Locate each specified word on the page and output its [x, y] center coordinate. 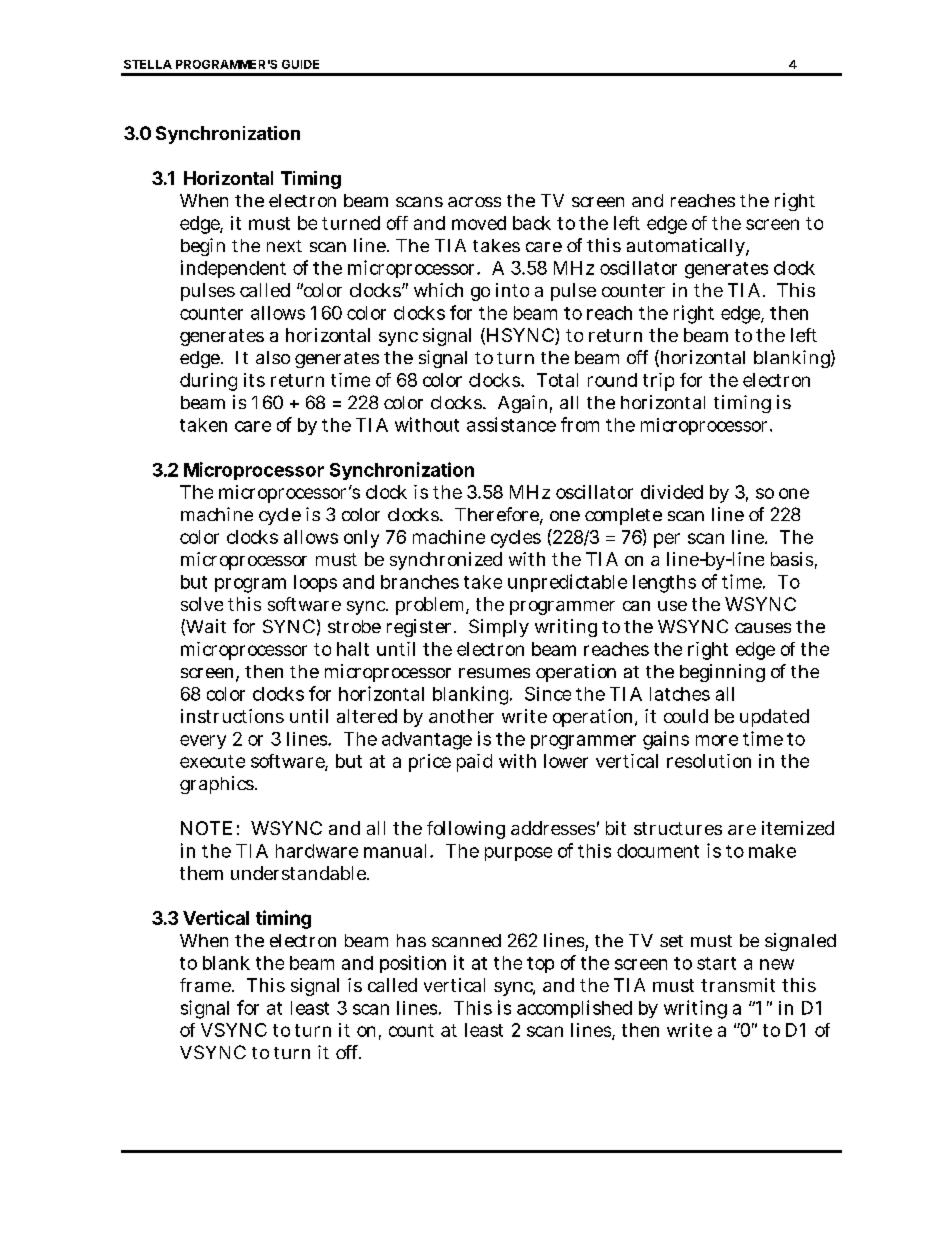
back [532, 223]
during [208, 382]
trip [658, 382]
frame [206, 985]
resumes [494, 673]
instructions [232, 716]
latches [680, 694]
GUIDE [300, 64]
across [474, 202]
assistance [511, 424]
